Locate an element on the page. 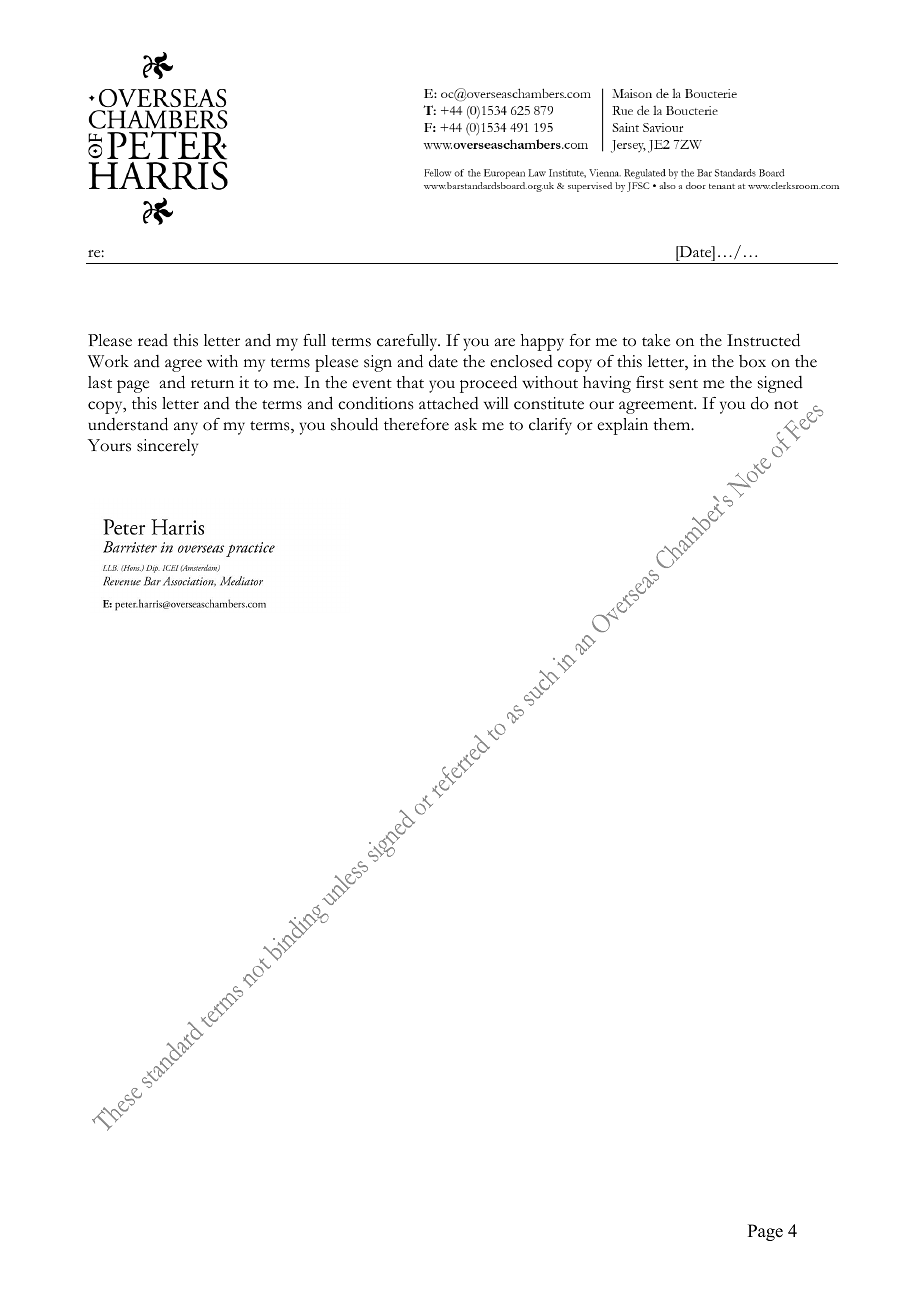 Image resolution: width=924 pixels, height=1309 pixels. read is located at coordinates (153, 340).
